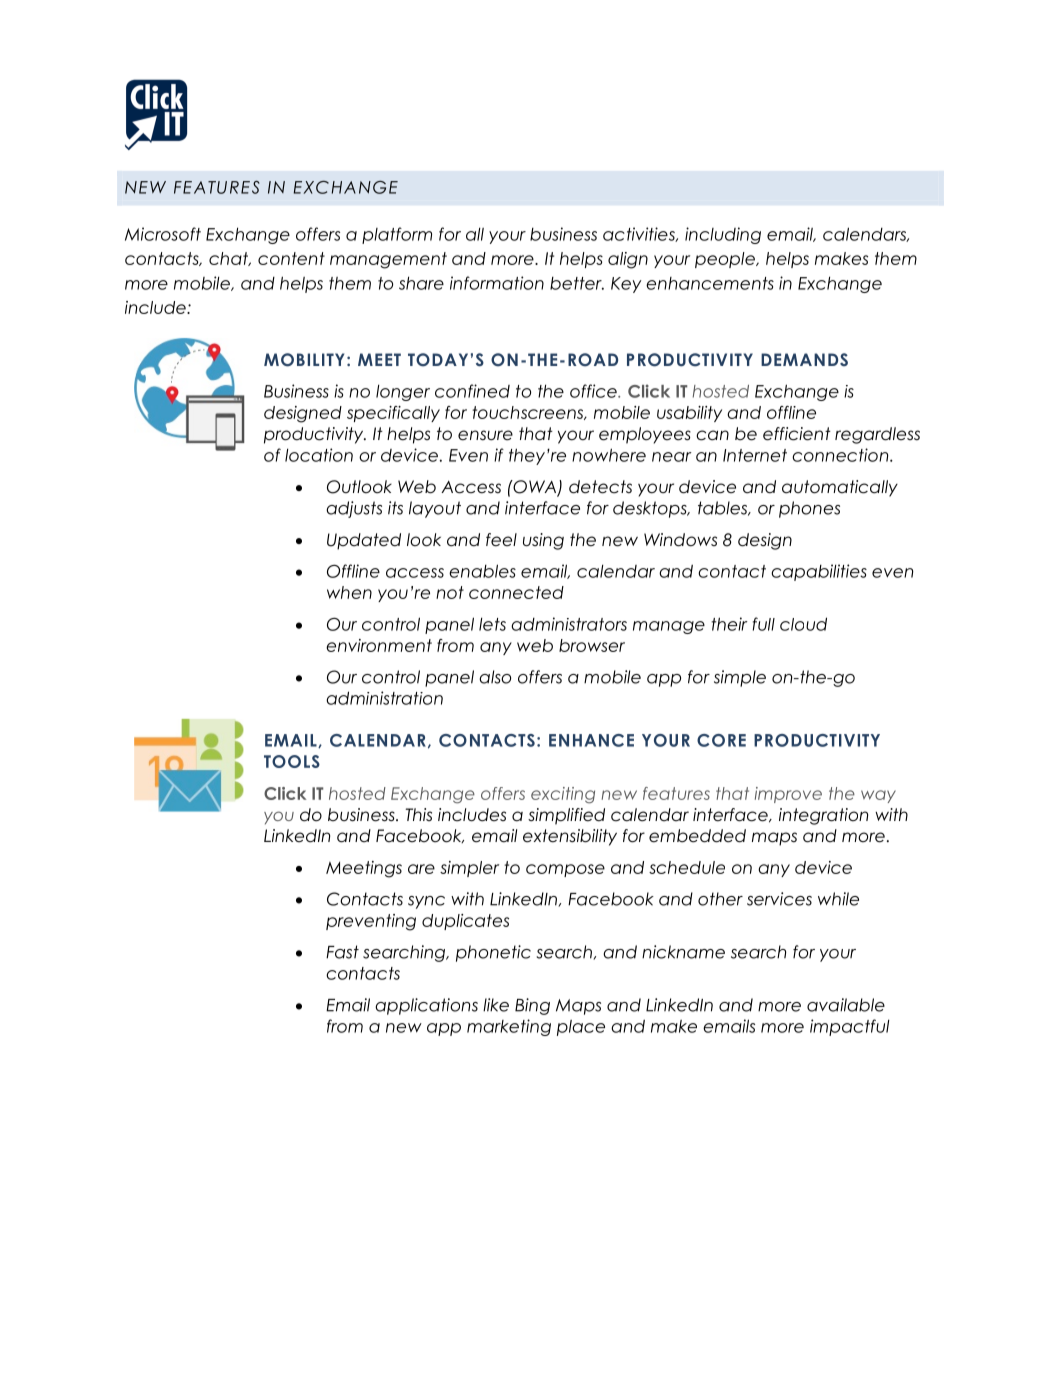  What do you see at coordinates (354, 509) in the screenshot?
I see `adjusts` at bounding box center [354, 509].
